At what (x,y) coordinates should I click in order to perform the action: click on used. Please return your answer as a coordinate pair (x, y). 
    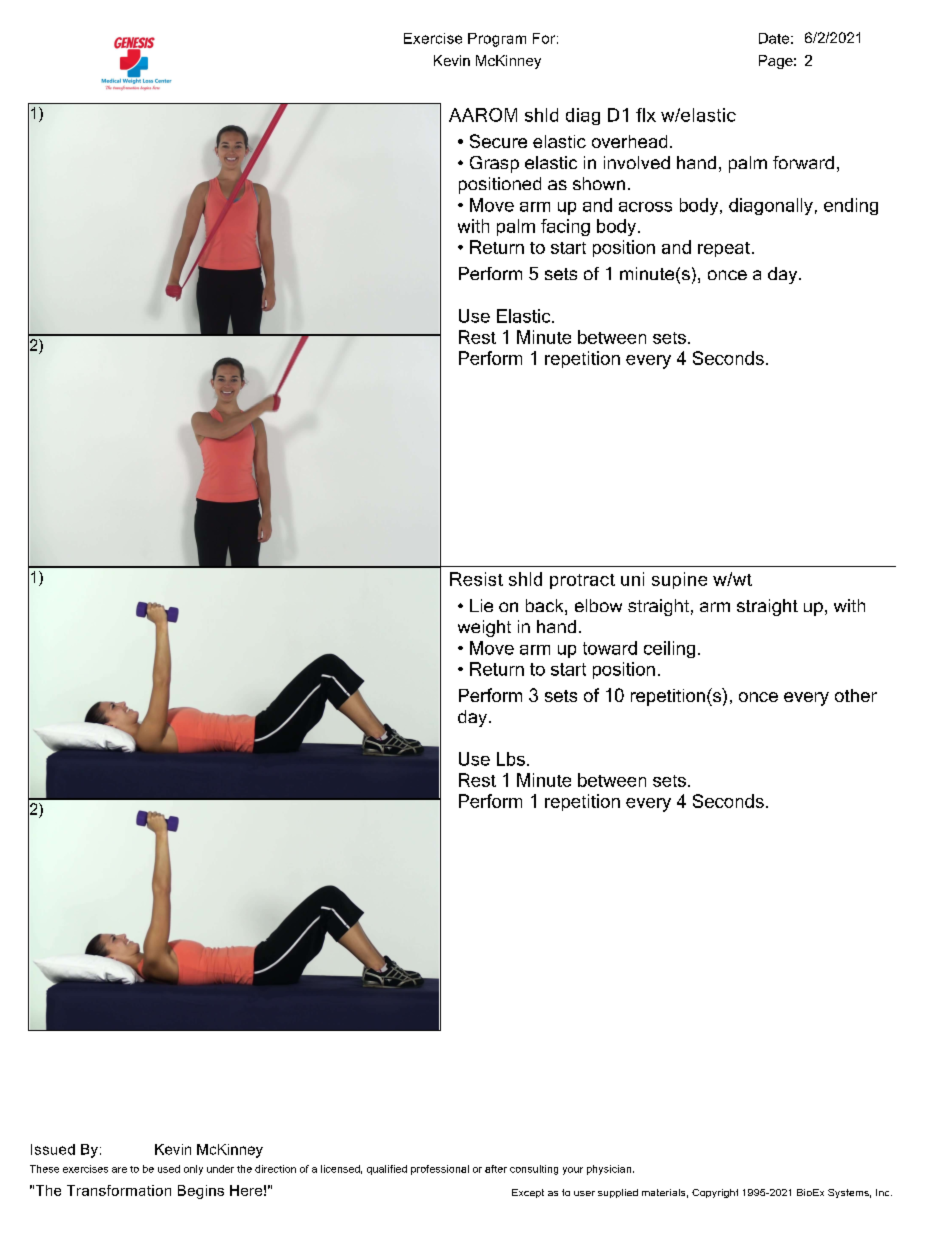
    Looking at the image, I should click on (169, 1169).
